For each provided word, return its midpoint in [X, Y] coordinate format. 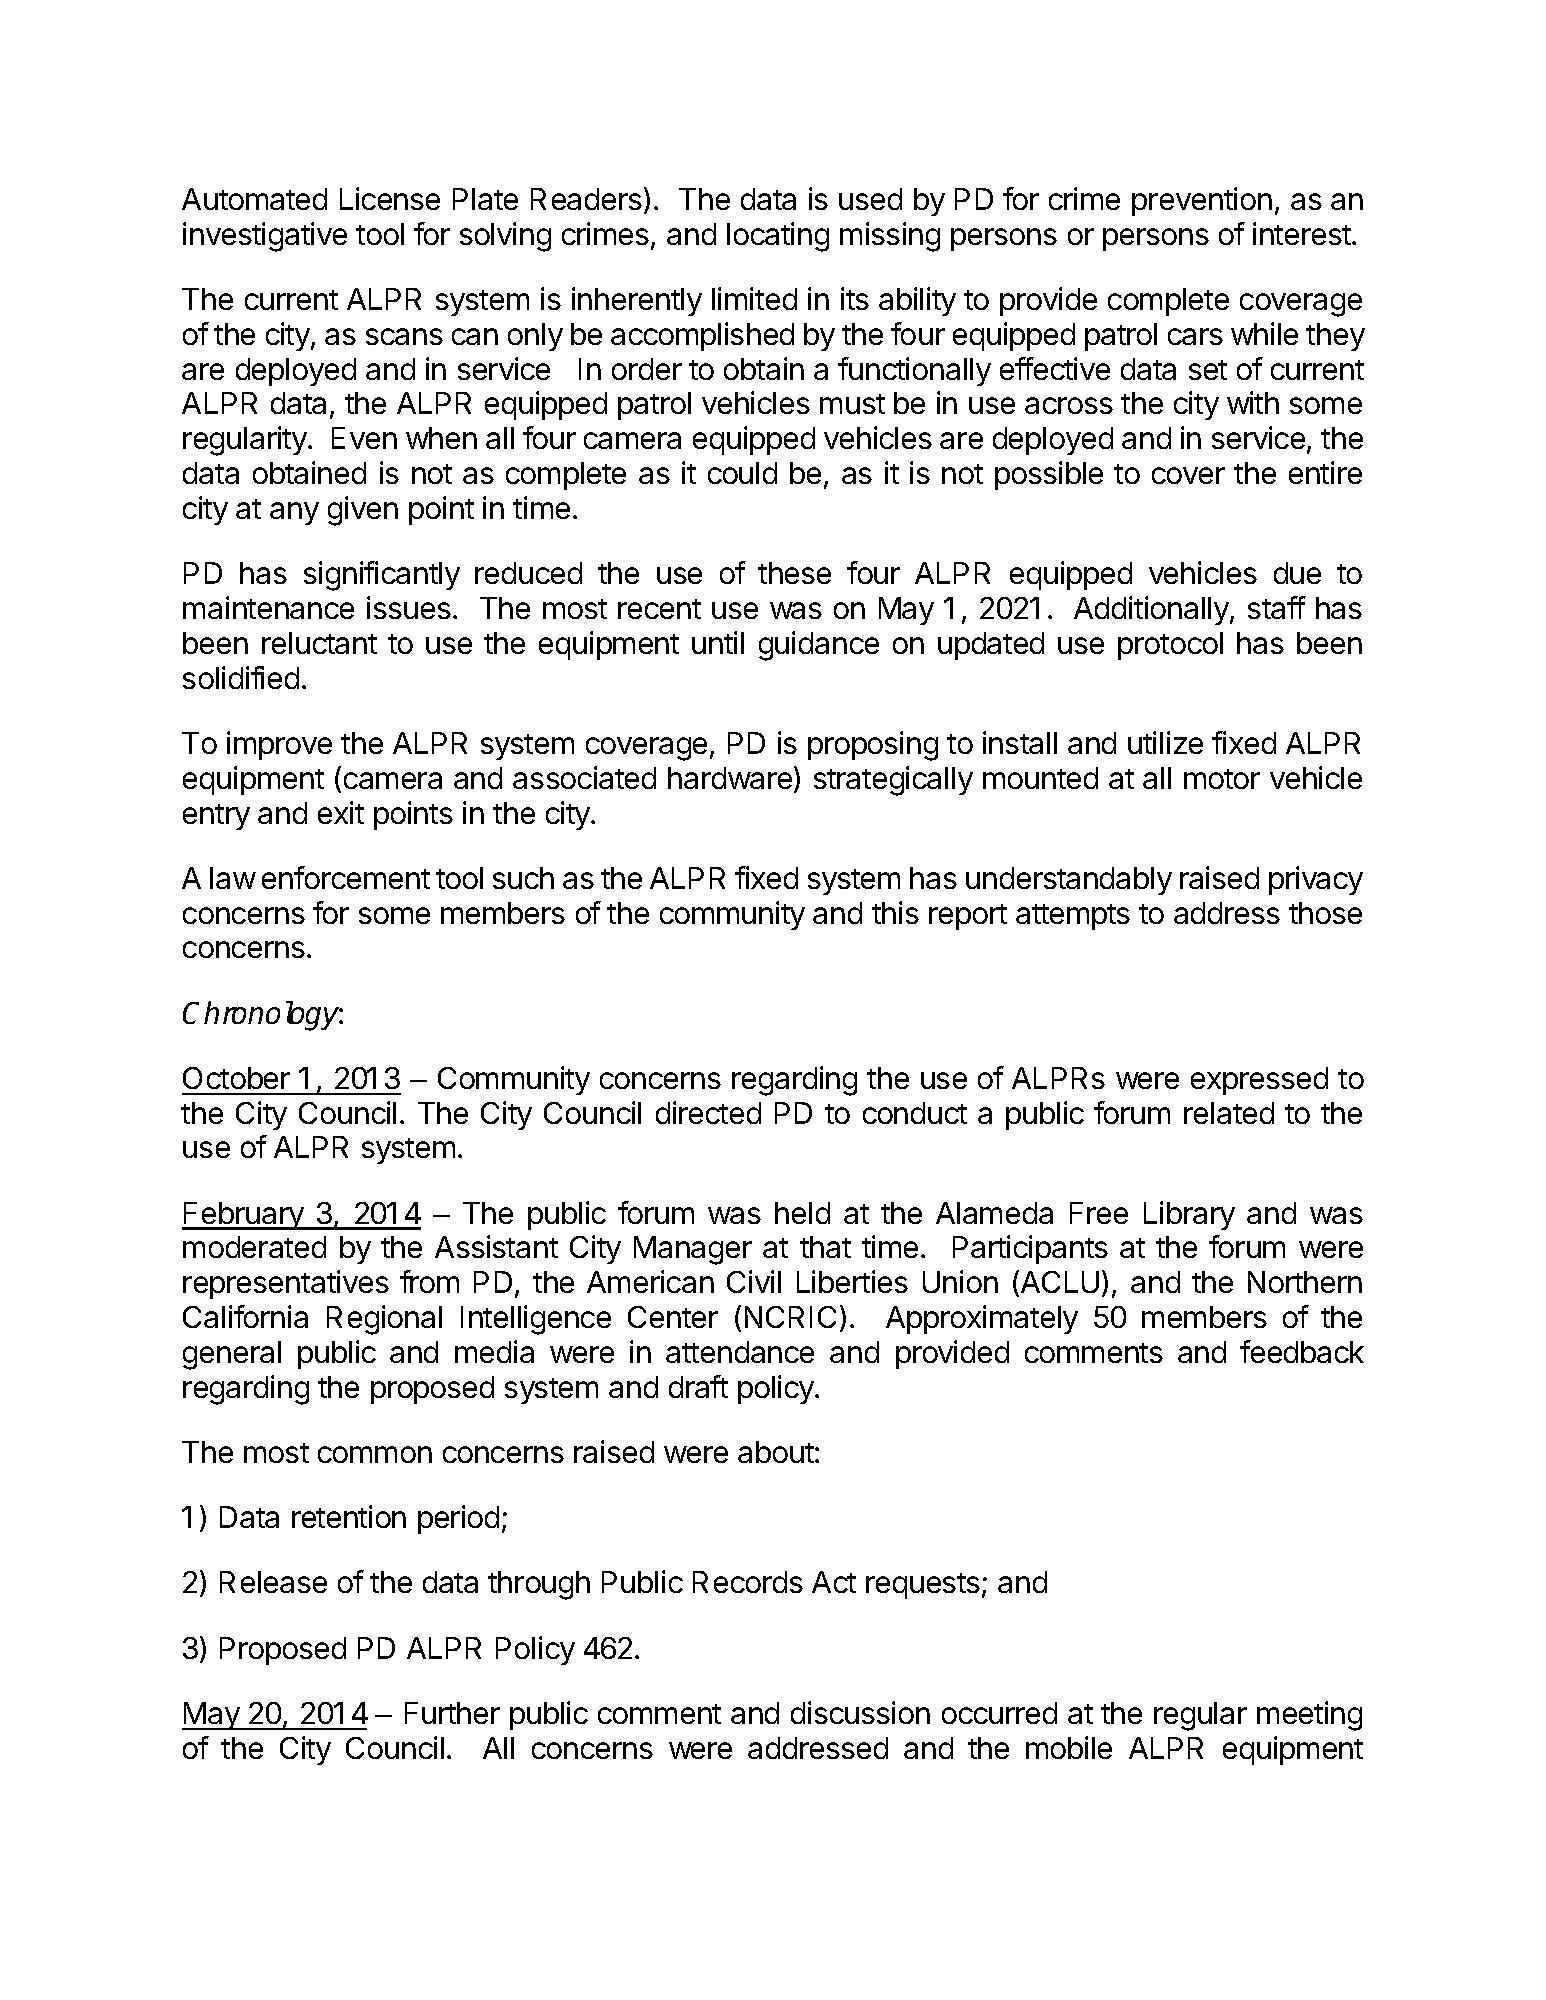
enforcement [346, 877]
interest [1303, 233]
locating [778, 237]
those [1325, 913]
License [390, 198]
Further [452, 1713]
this [895, 912]
